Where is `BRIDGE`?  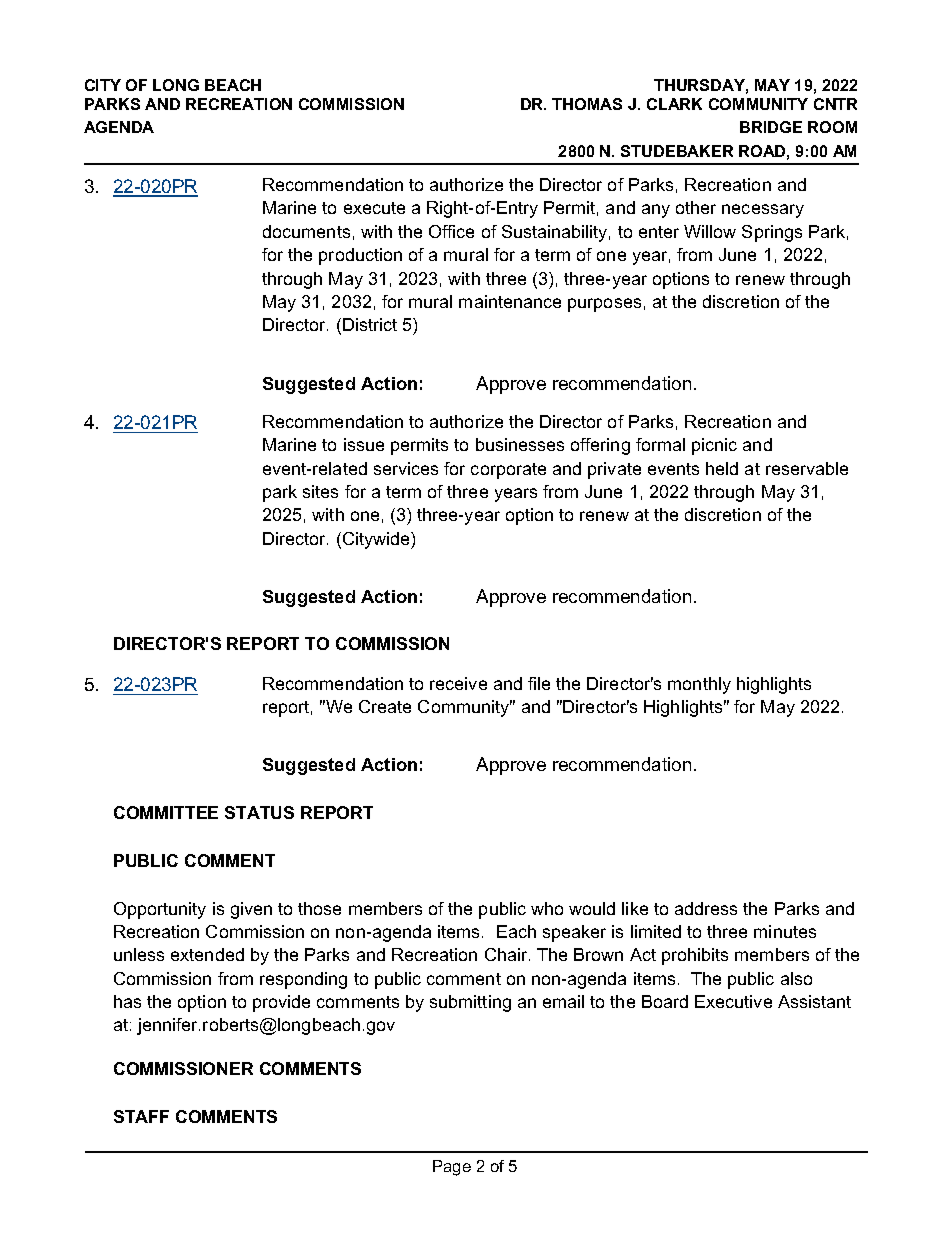 BRIDGE is located at coordinates (771, 127).
